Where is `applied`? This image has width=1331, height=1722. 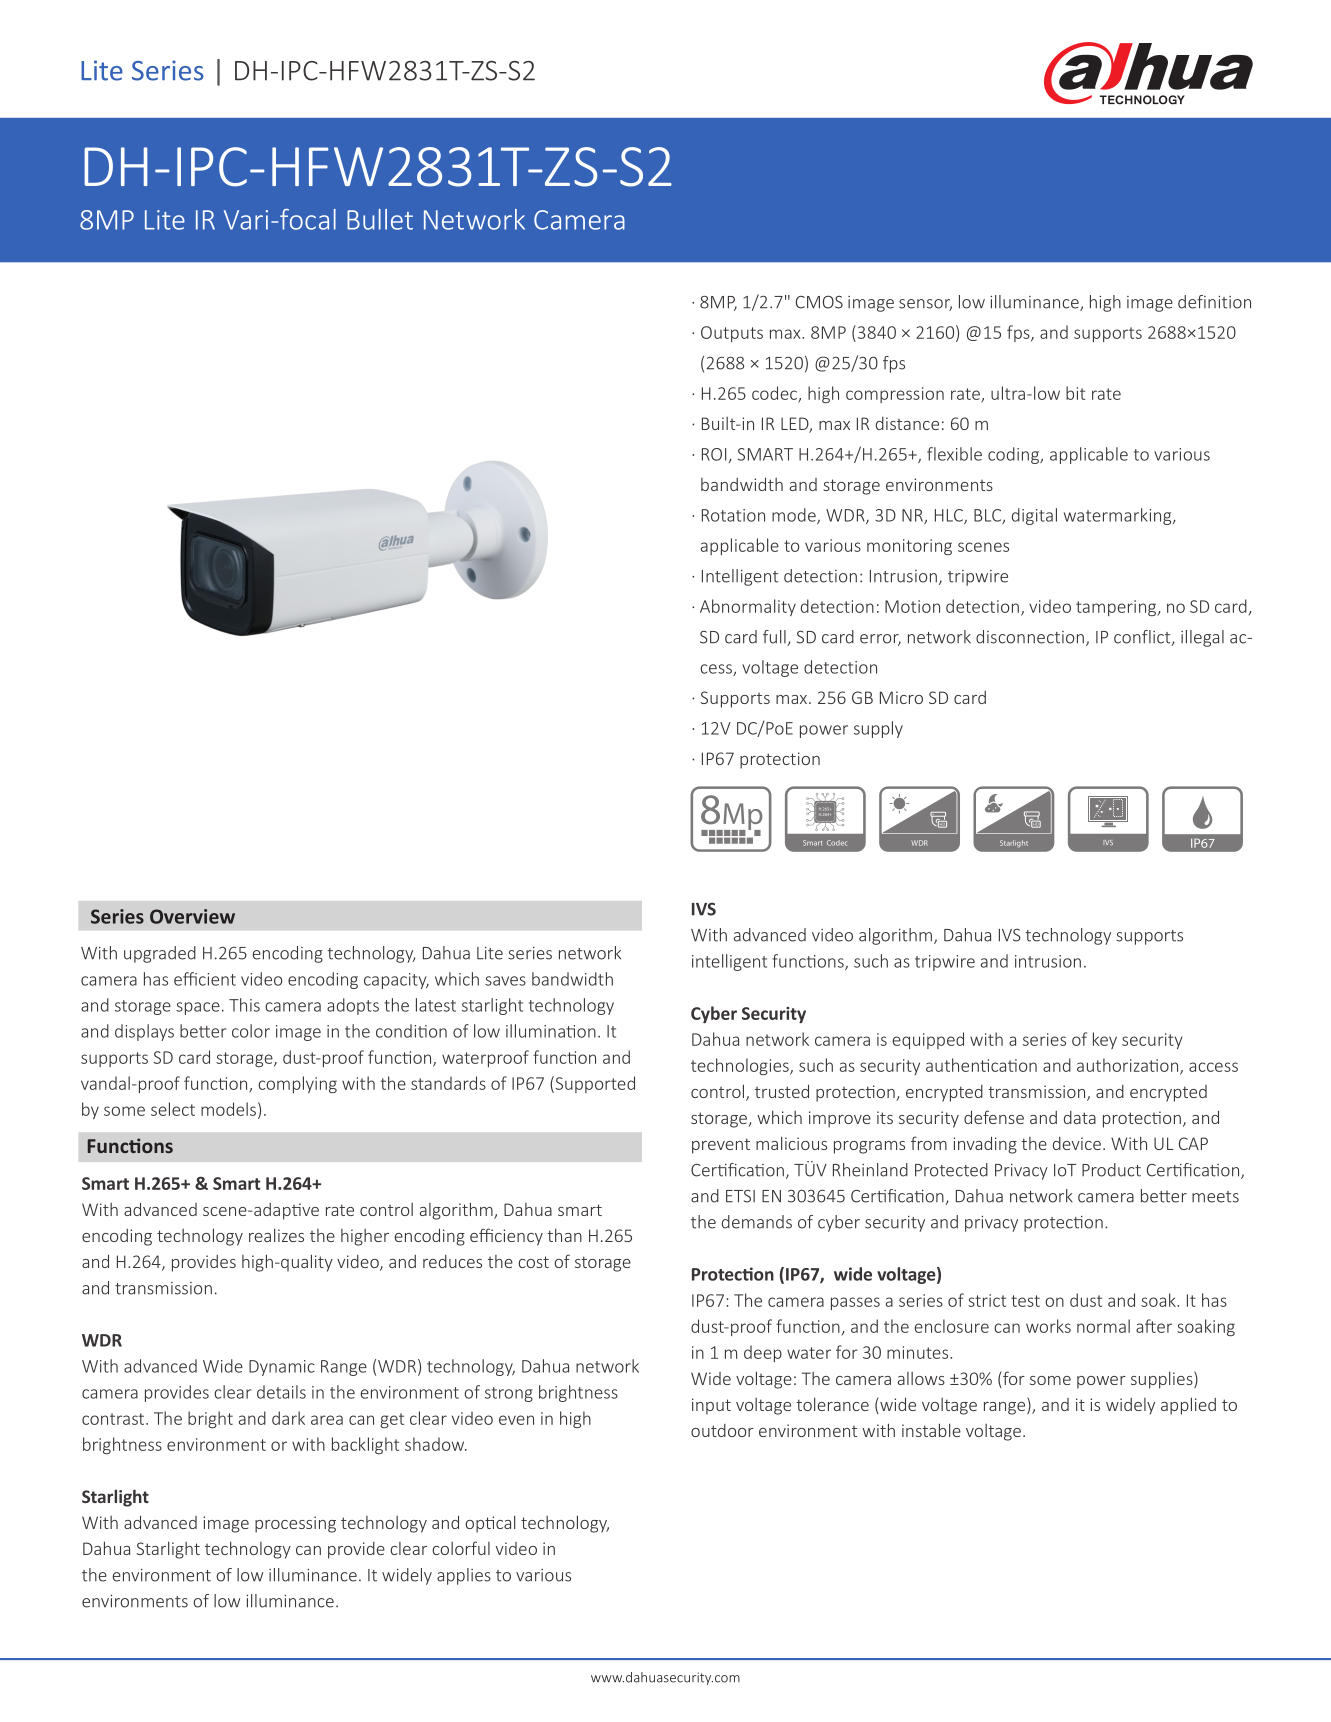
applied is located at coordinates (1188, 1406).
